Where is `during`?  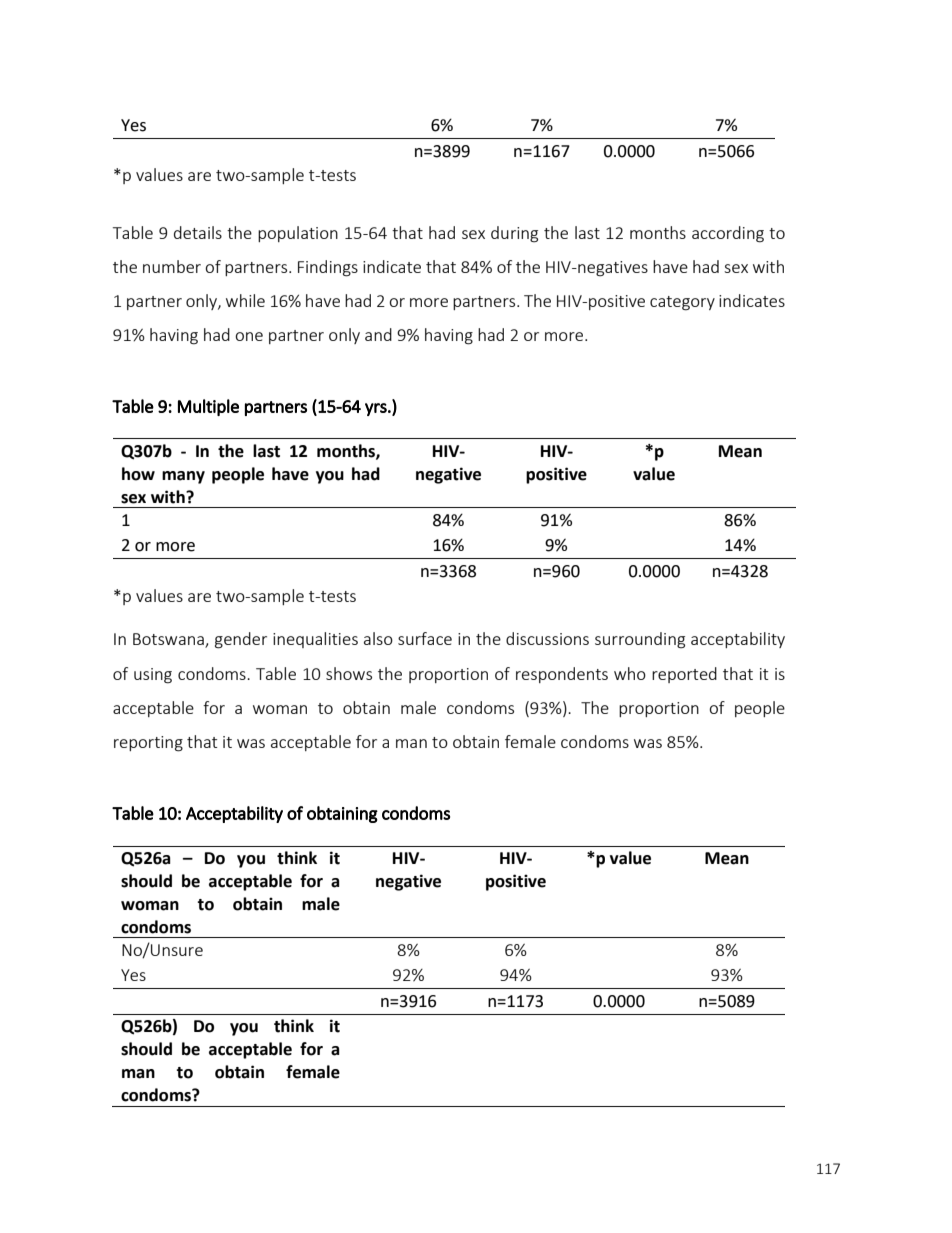 during is located at coordinates (514, 234).
